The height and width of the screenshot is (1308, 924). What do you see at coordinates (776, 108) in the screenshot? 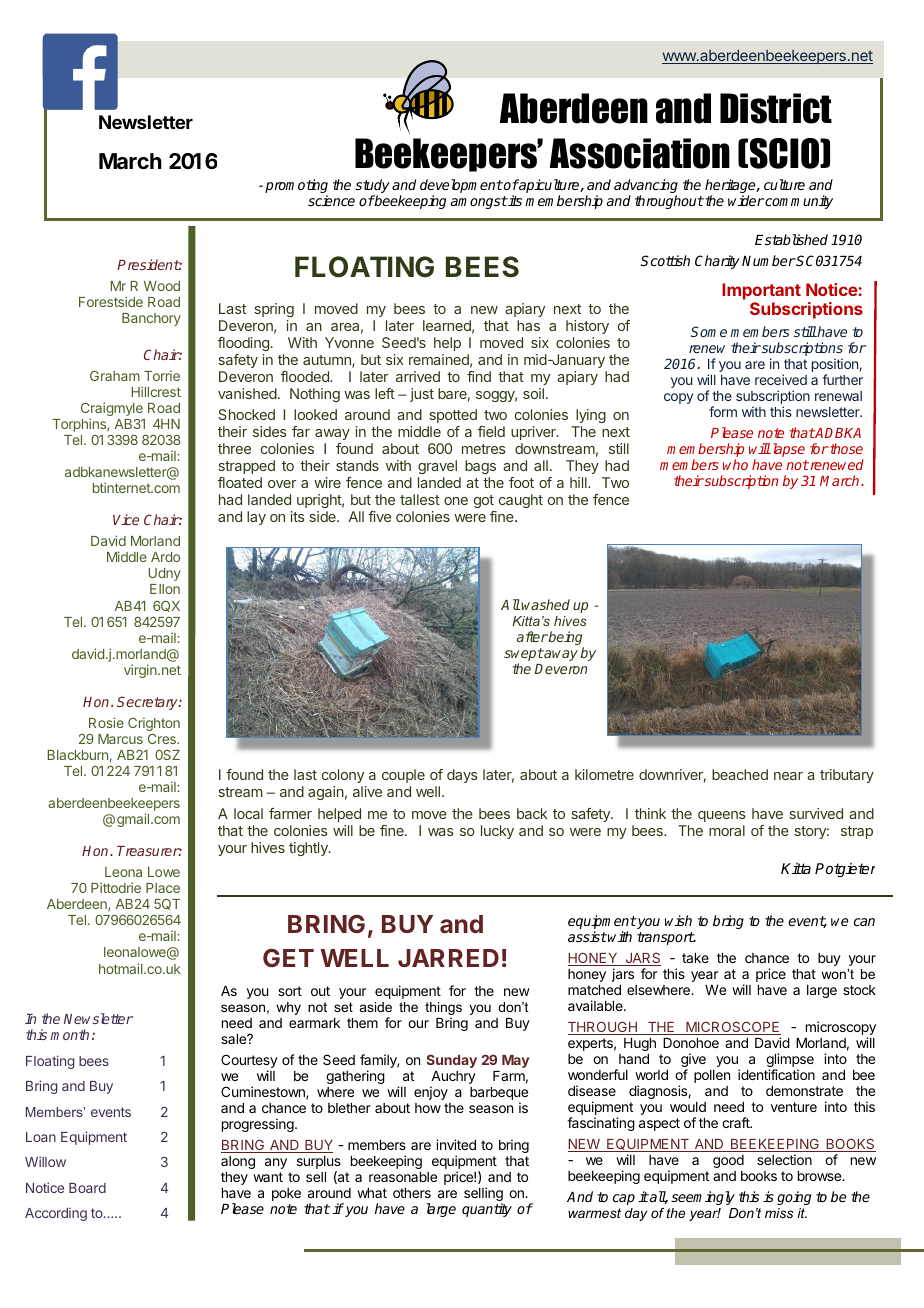
I see `District` at bounding box center [776, 108].
